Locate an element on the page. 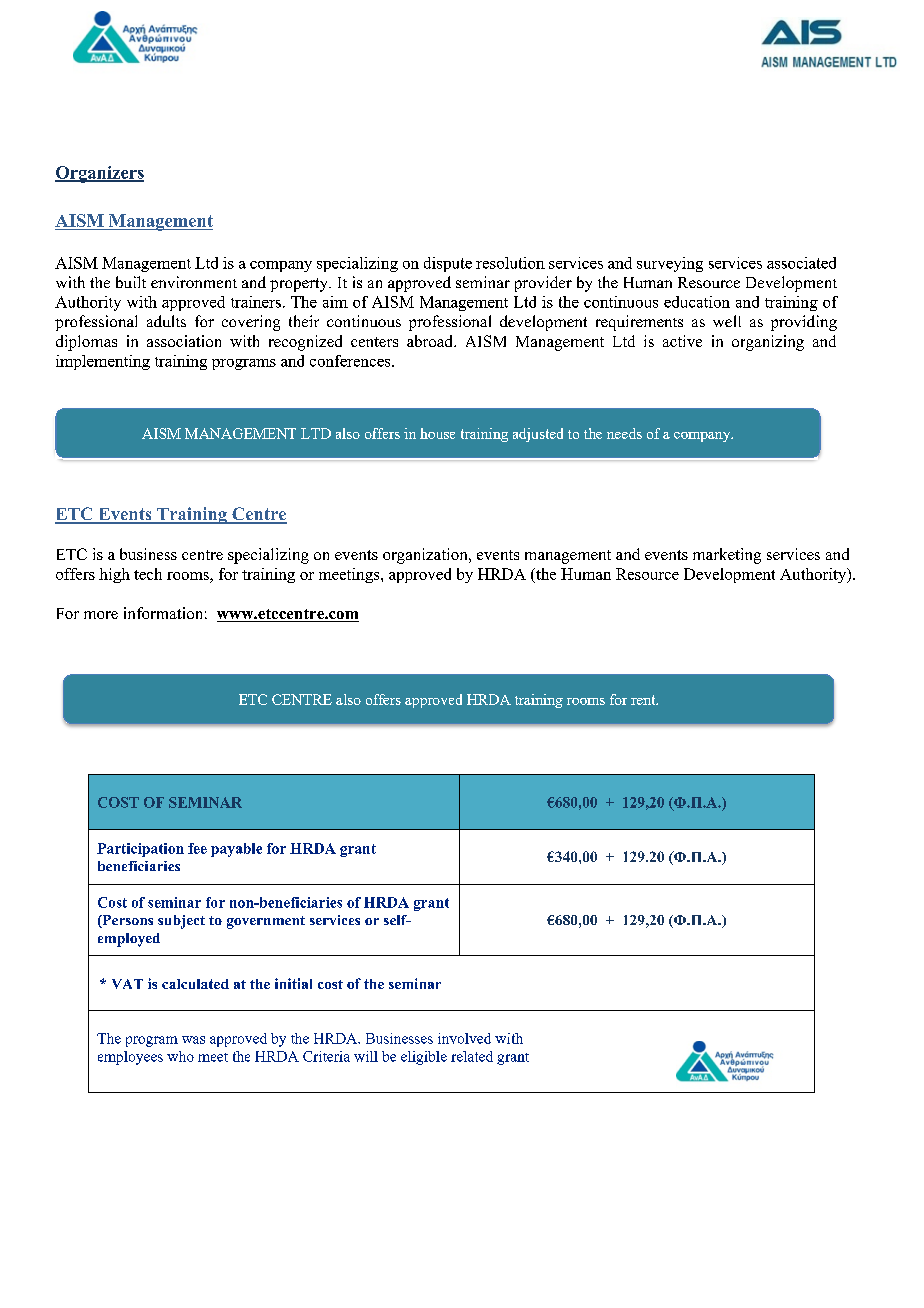 This page has height=1308, width=924. was is located at coordinates (193, 1040).
